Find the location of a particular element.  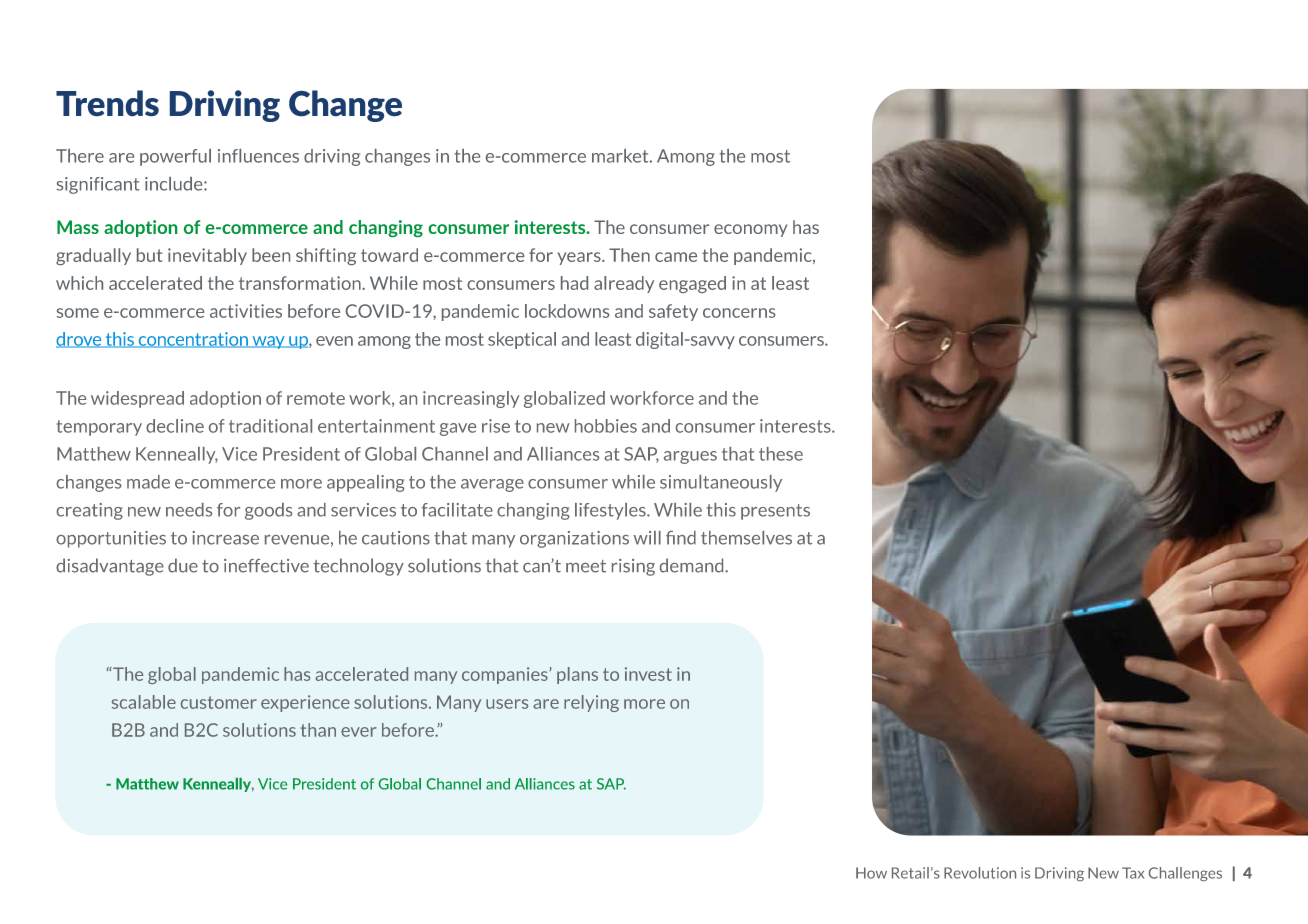

presents is located at coordinates (775, 512).
